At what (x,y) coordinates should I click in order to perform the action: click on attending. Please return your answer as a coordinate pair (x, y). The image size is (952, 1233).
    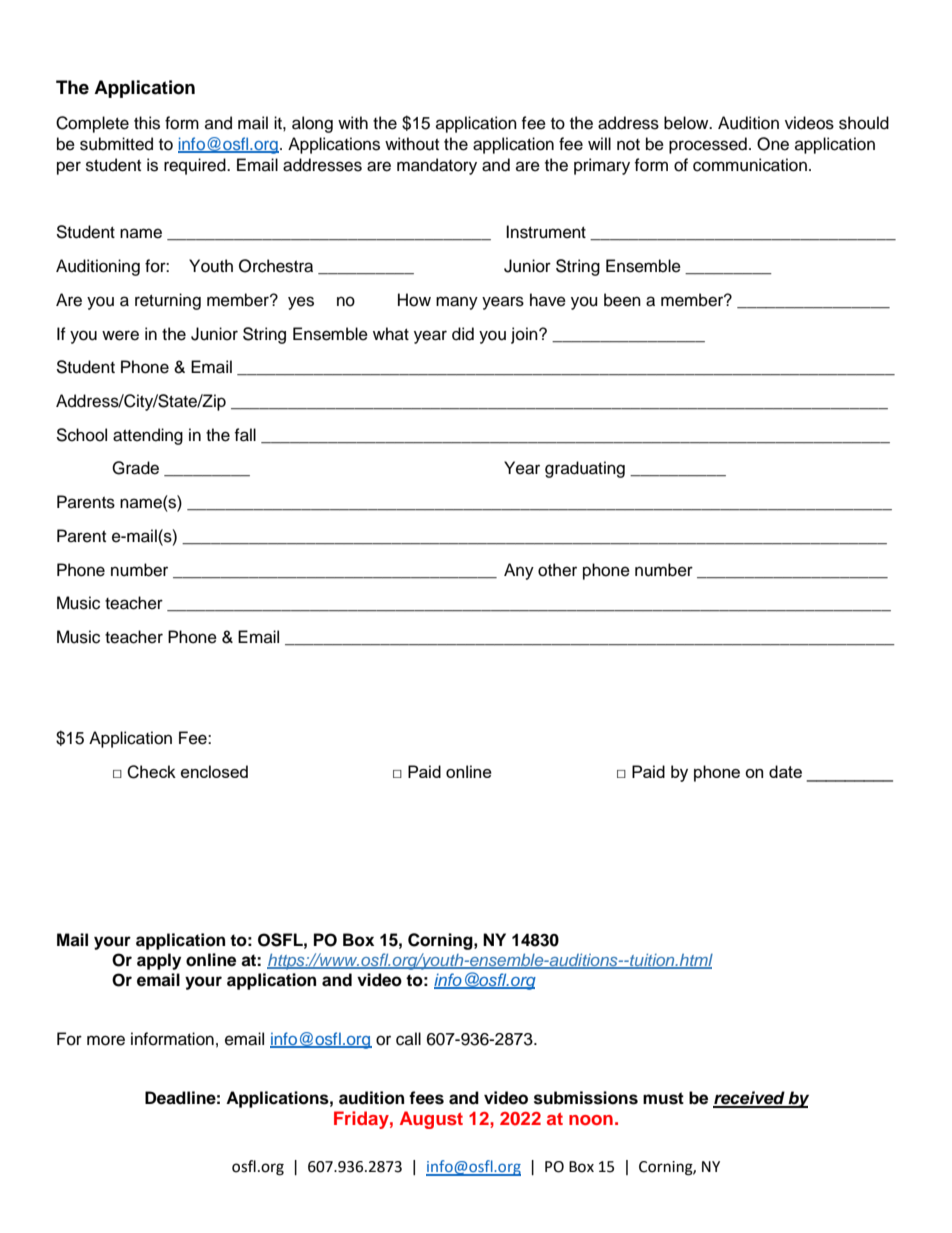
    Looking at the image, I should click on (148, 436).
